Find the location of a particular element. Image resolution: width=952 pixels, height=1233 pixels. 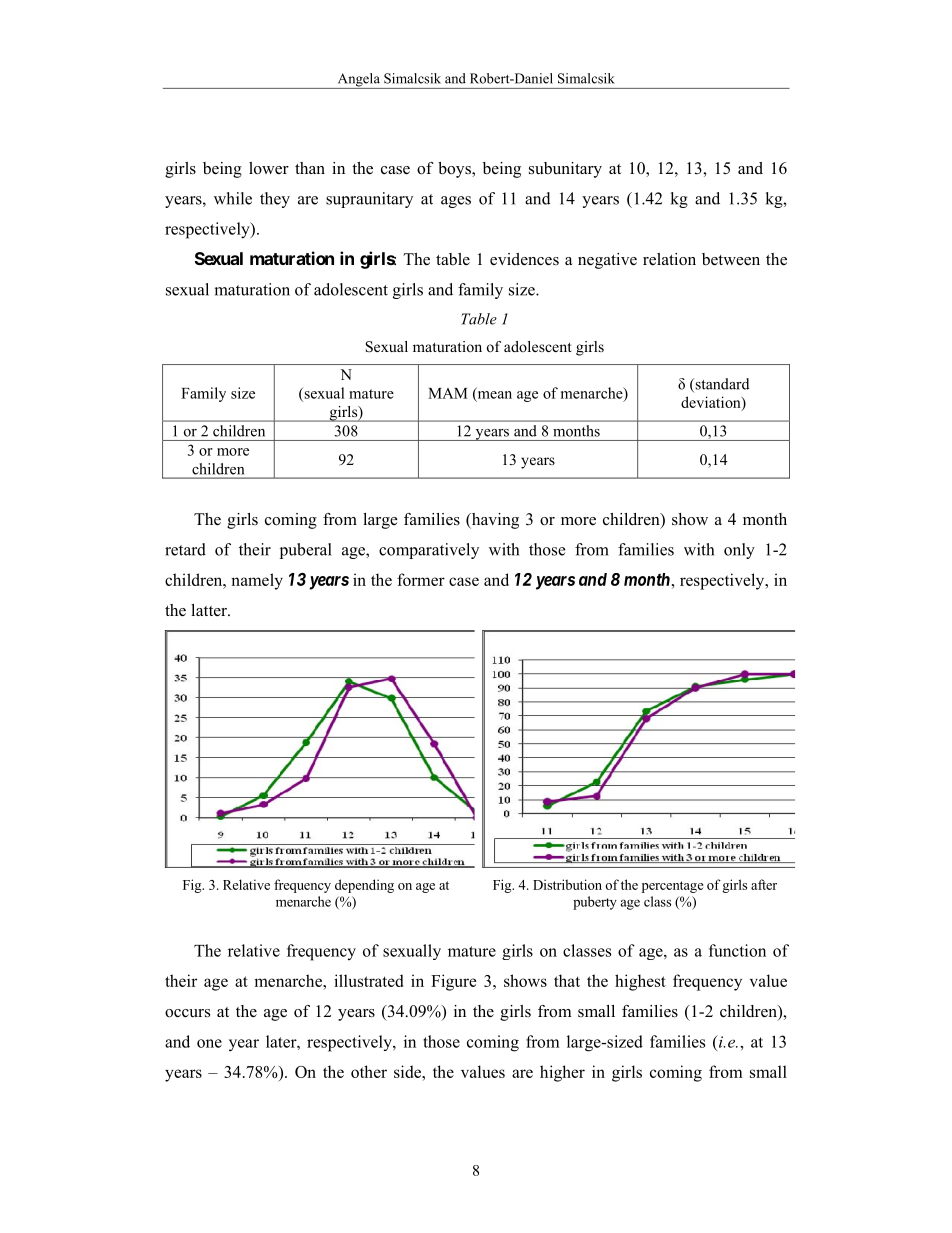

former is located at coordinates (421, 579).
